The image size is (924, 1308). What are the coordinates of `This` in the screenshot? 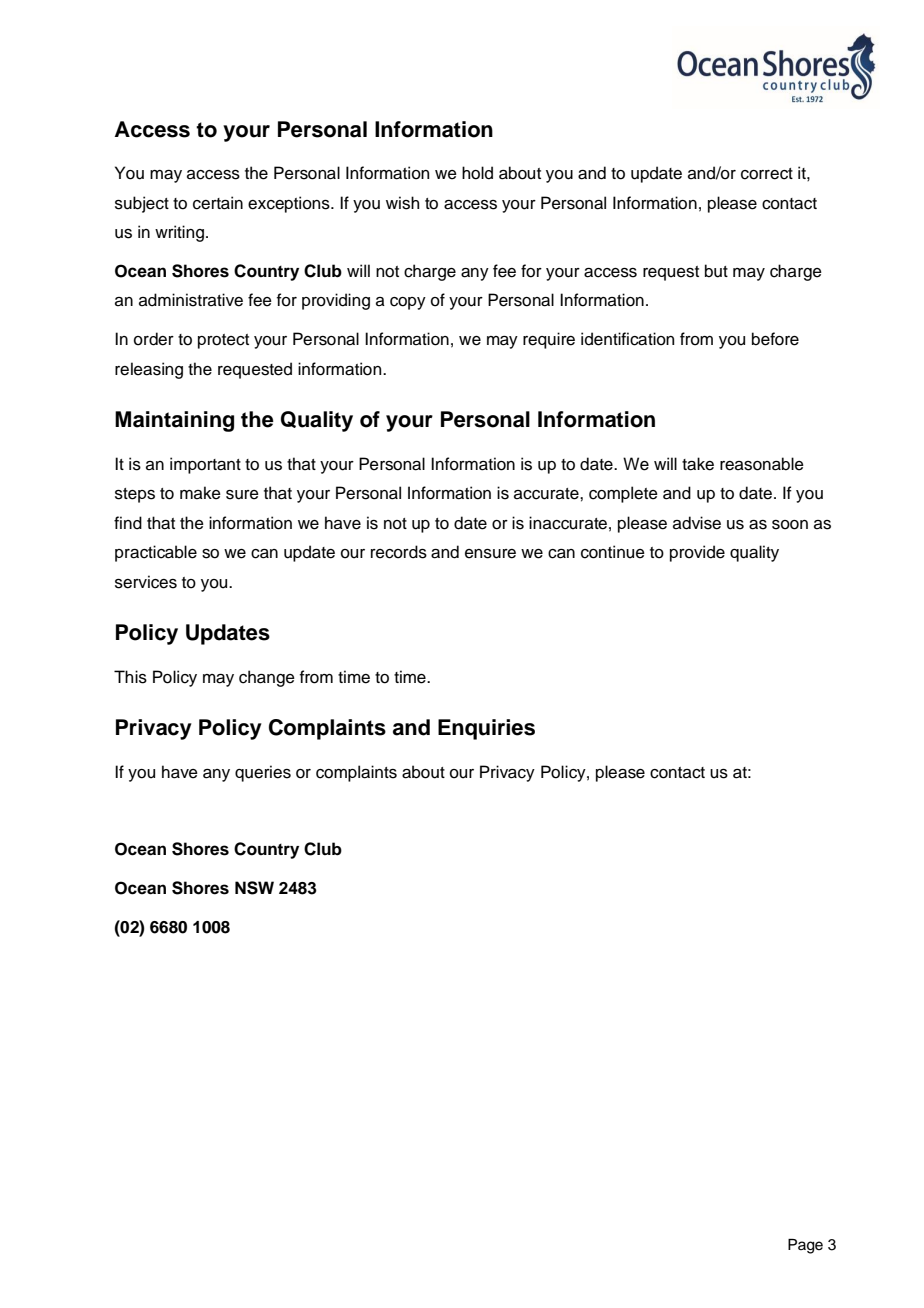 It's located at (130, 677).
